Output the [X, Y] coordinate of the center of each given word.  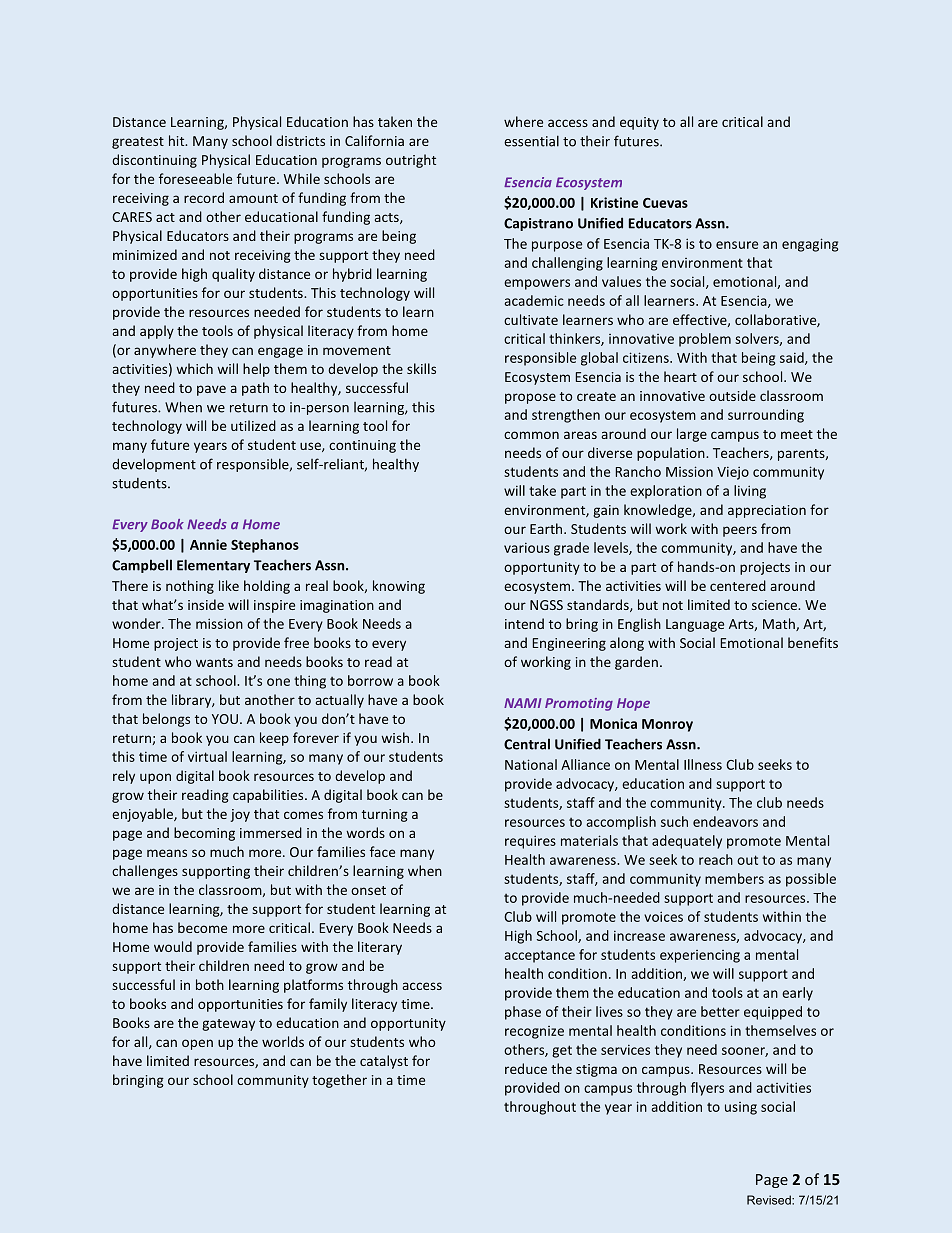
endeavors [725, 821]
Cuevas [665, 203]
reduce [526, 1068]
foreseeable [195, 178]
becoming [204, 834]
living [750, 492]
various [527, 547]
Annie [208, 544]
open [197, 1044]
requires [530, 842]
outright [411, 161]
